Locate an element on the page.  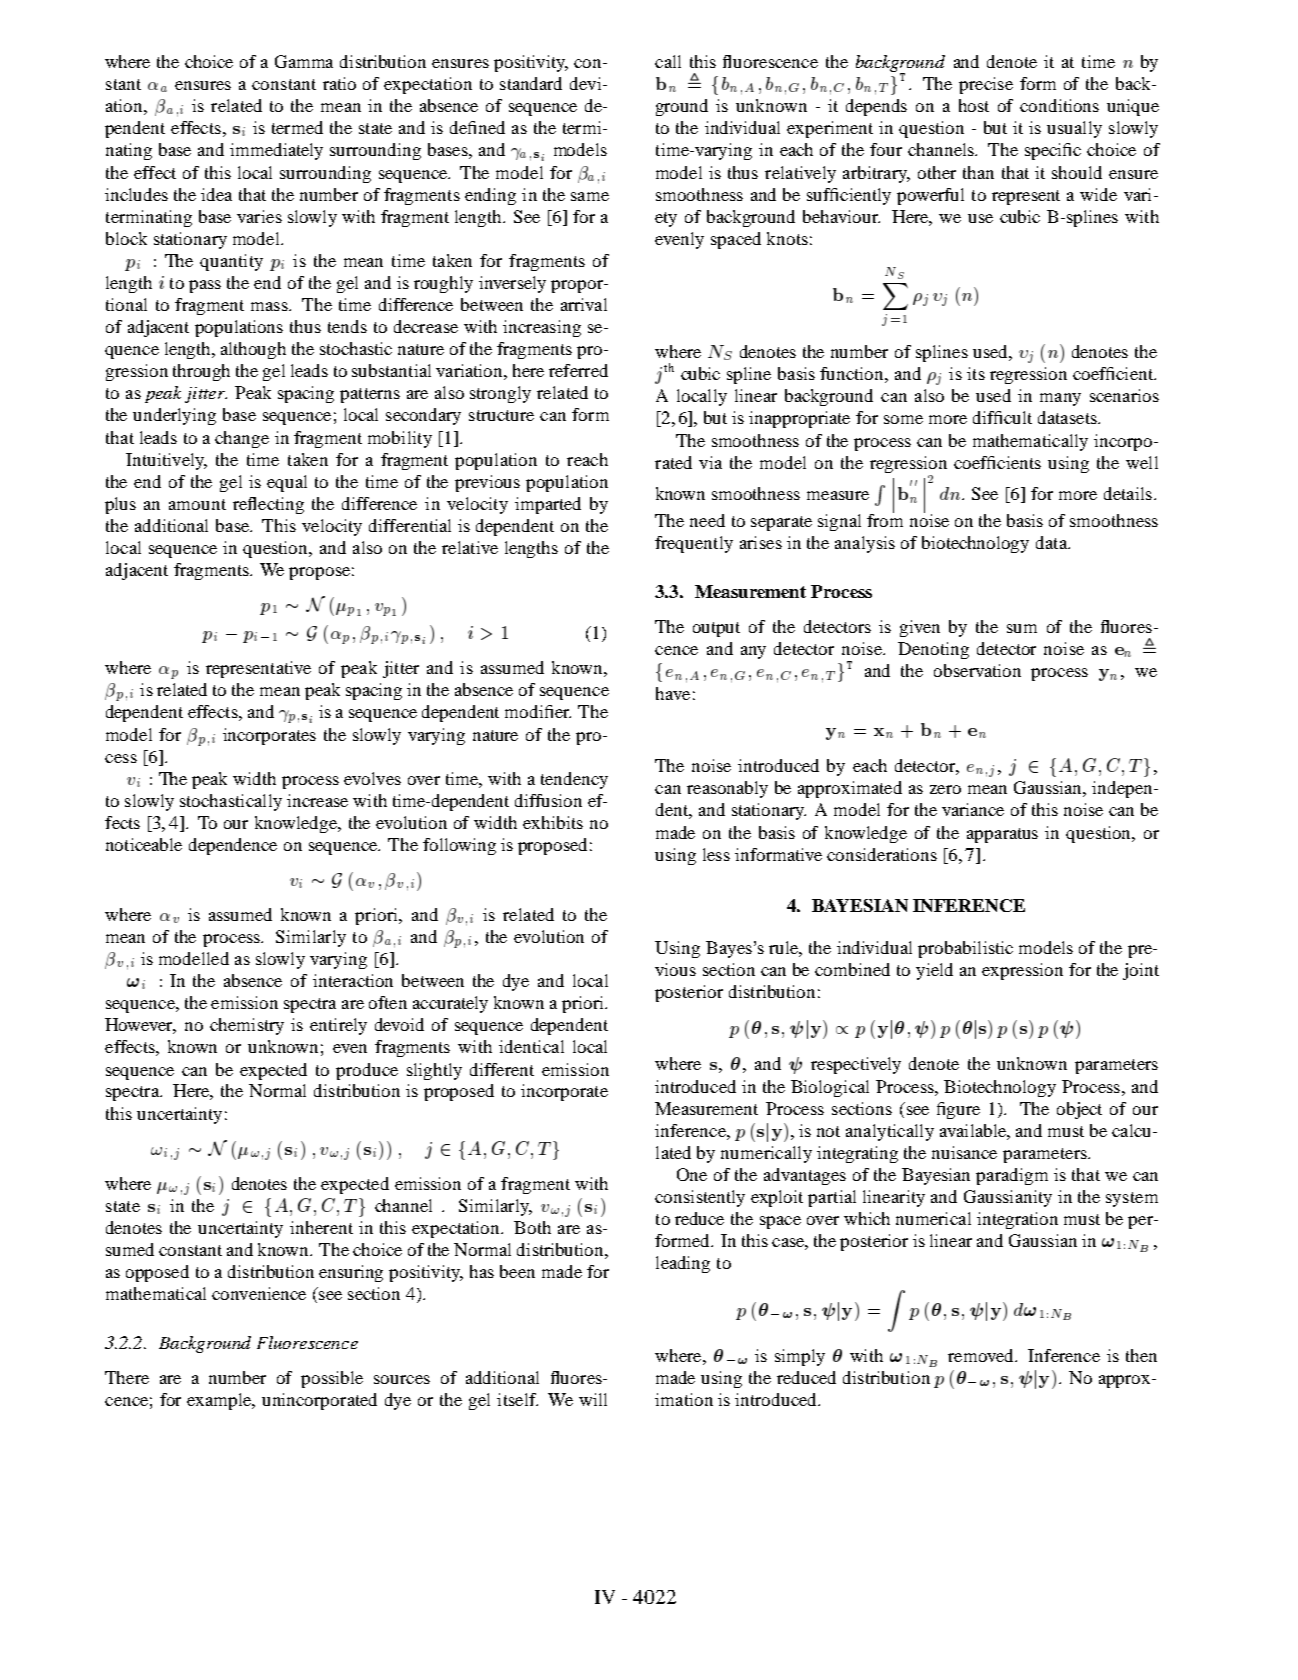
apparatus is located at coordinates (1002, 835).
